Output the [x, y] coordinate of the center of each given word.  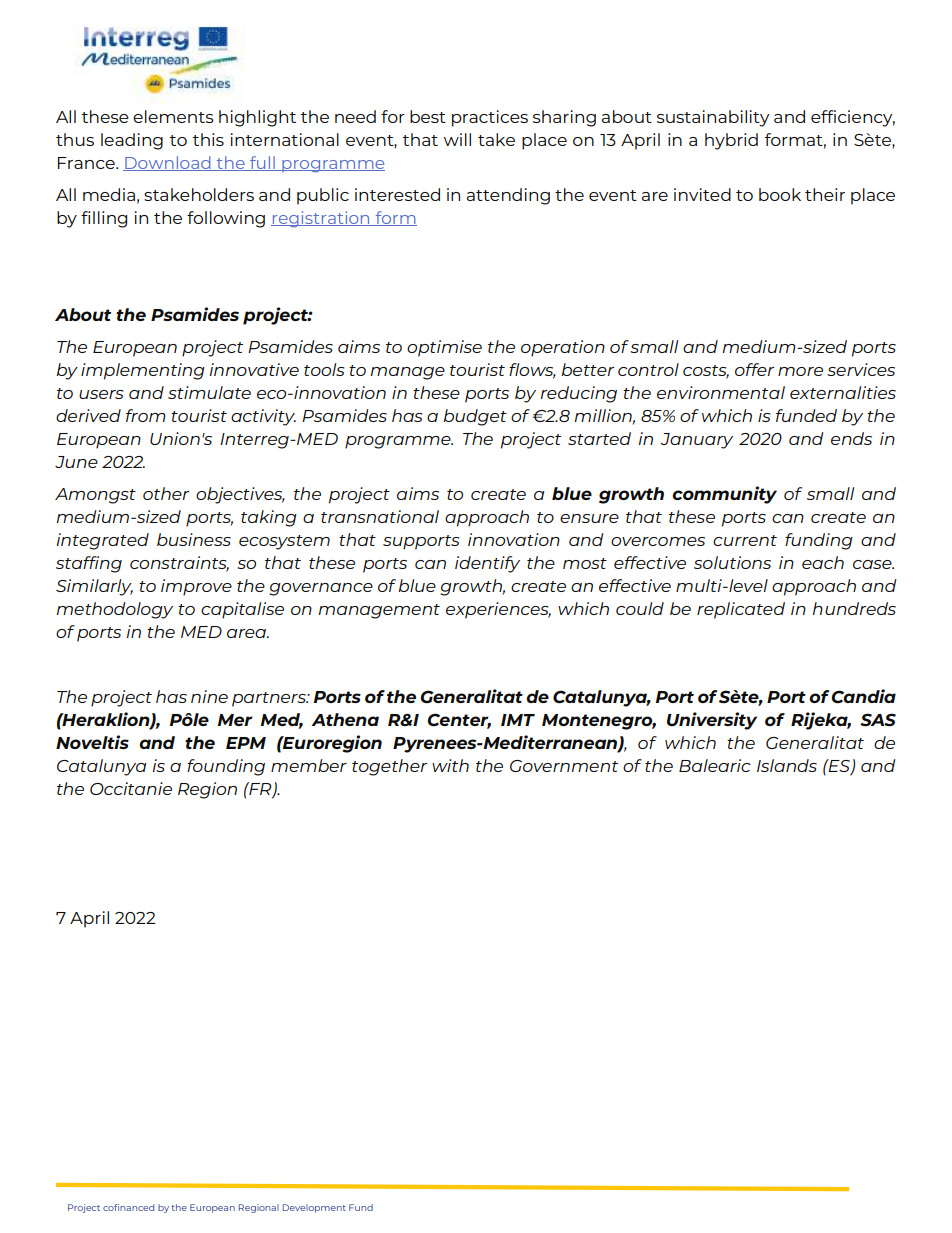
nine [209, 696]
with [450, 765]
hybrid [731, 141]
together [389, 767]
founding [226, 767]
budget [475, 417]
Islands [787, 765]
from [146, 415]
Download [168, 163]
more [800, 371]
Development [314, 1208]
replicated [741, 610]
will [457, 139]
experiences [498, 610]
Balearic [715, 765]
